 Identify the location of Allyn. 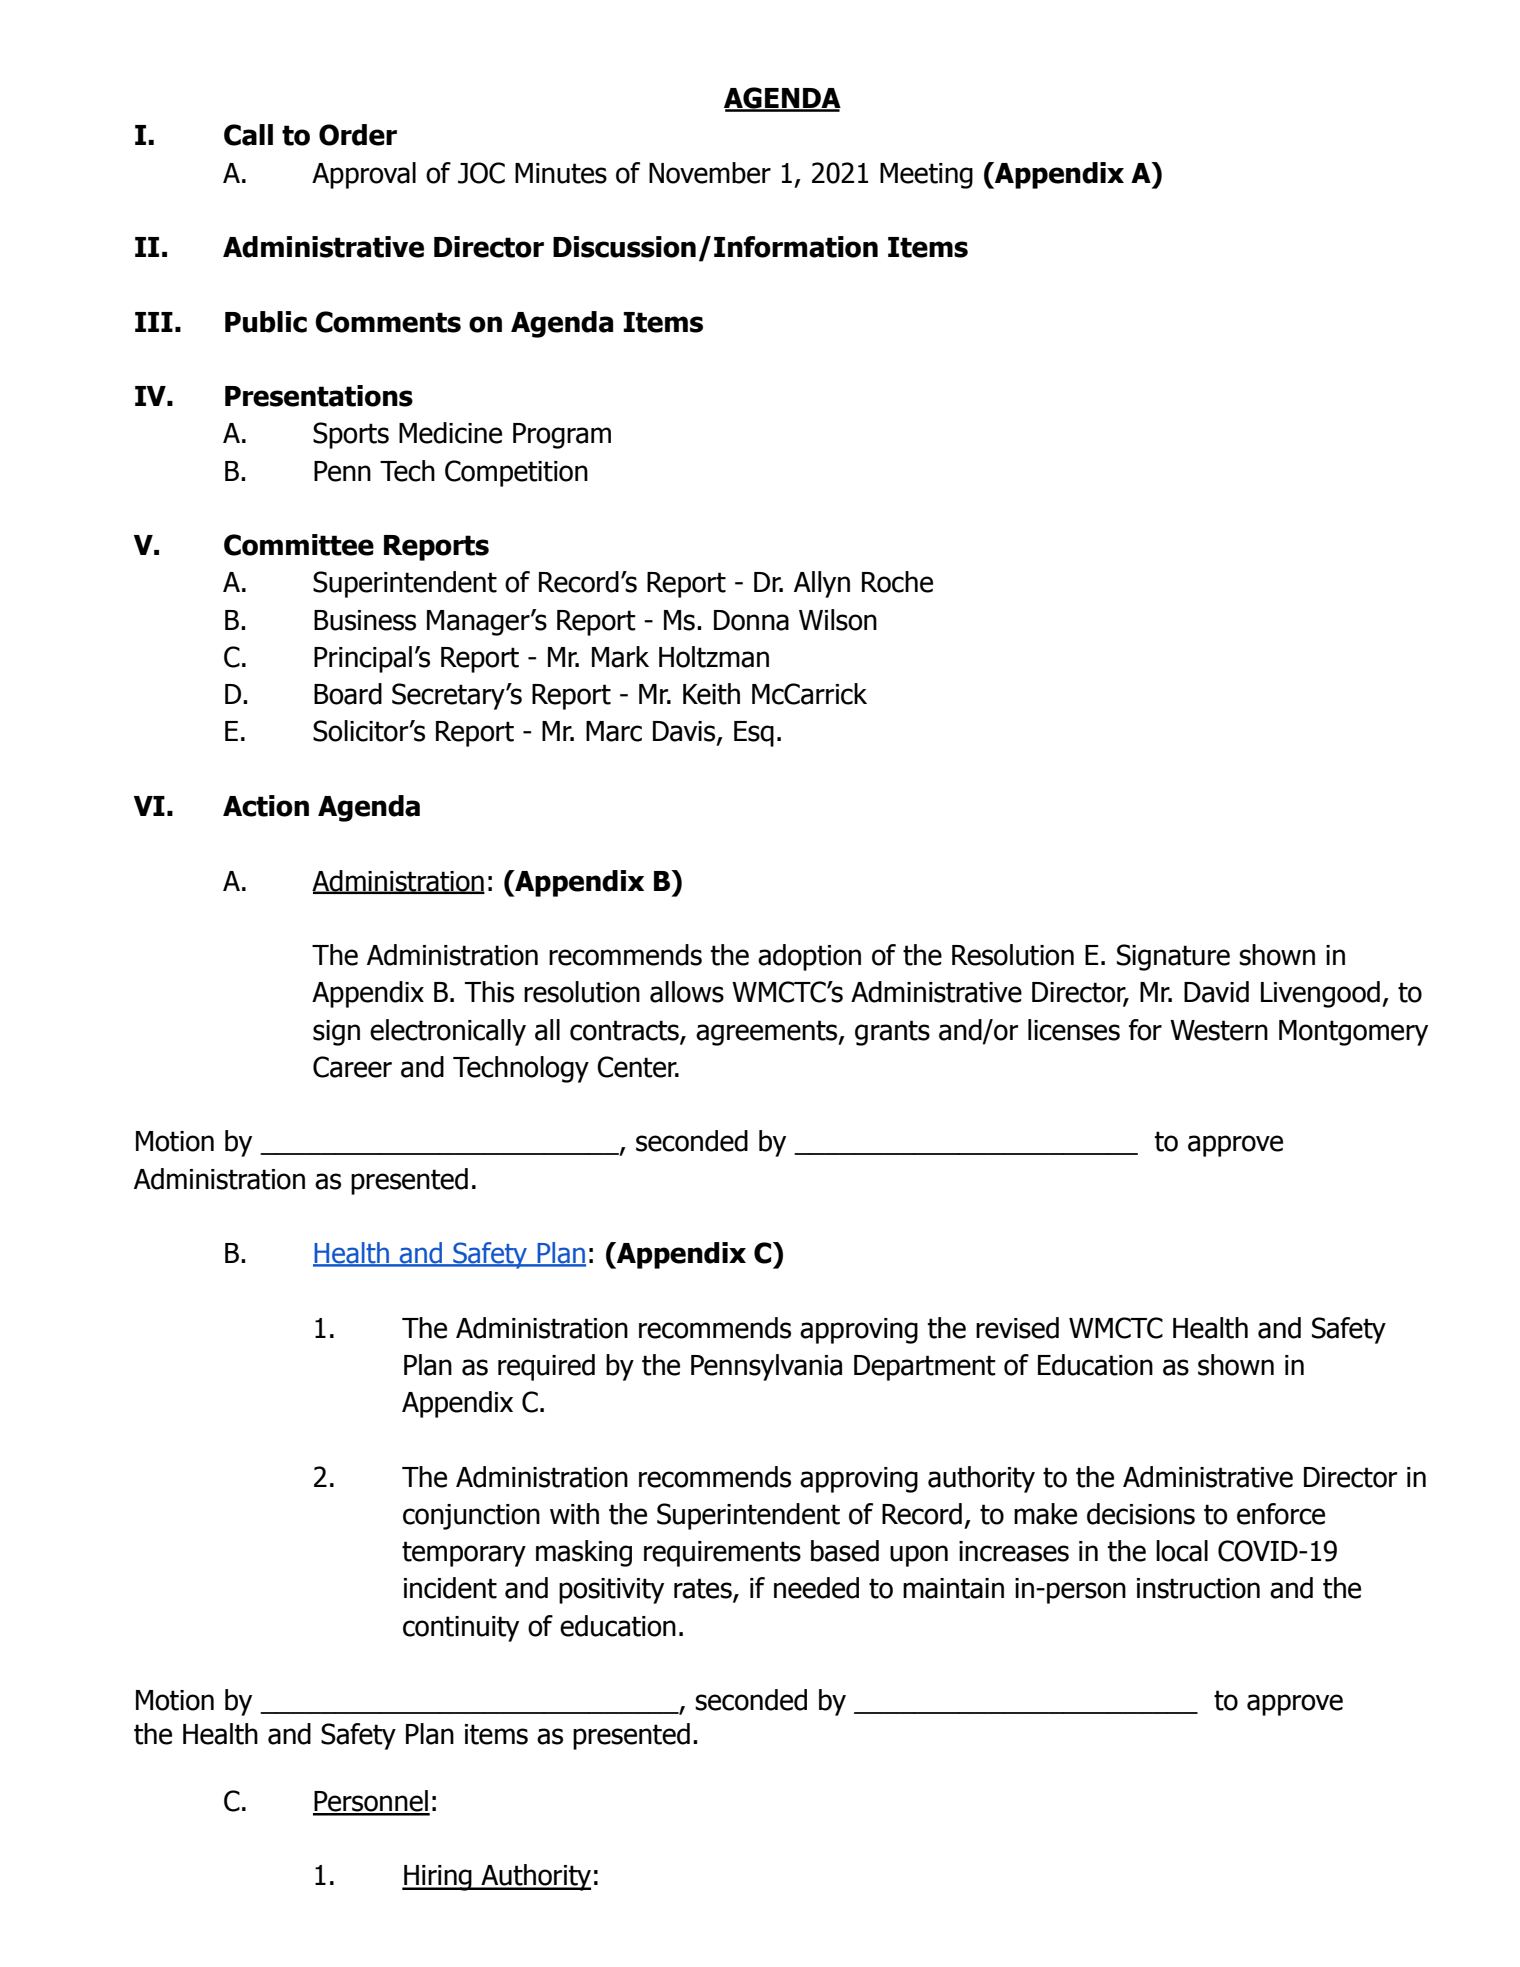
(822, 584).
